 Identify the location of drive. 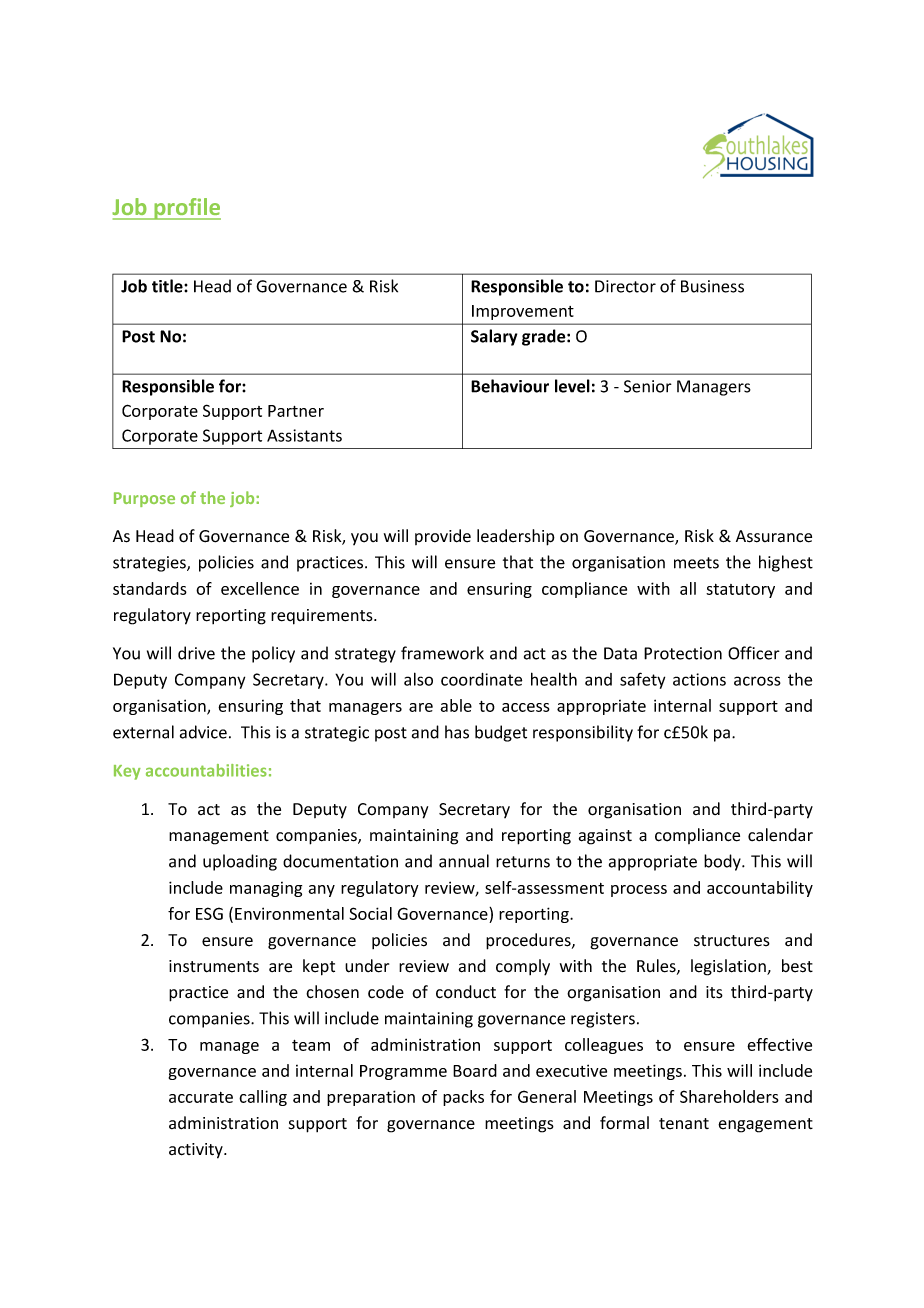
(196, 653).
